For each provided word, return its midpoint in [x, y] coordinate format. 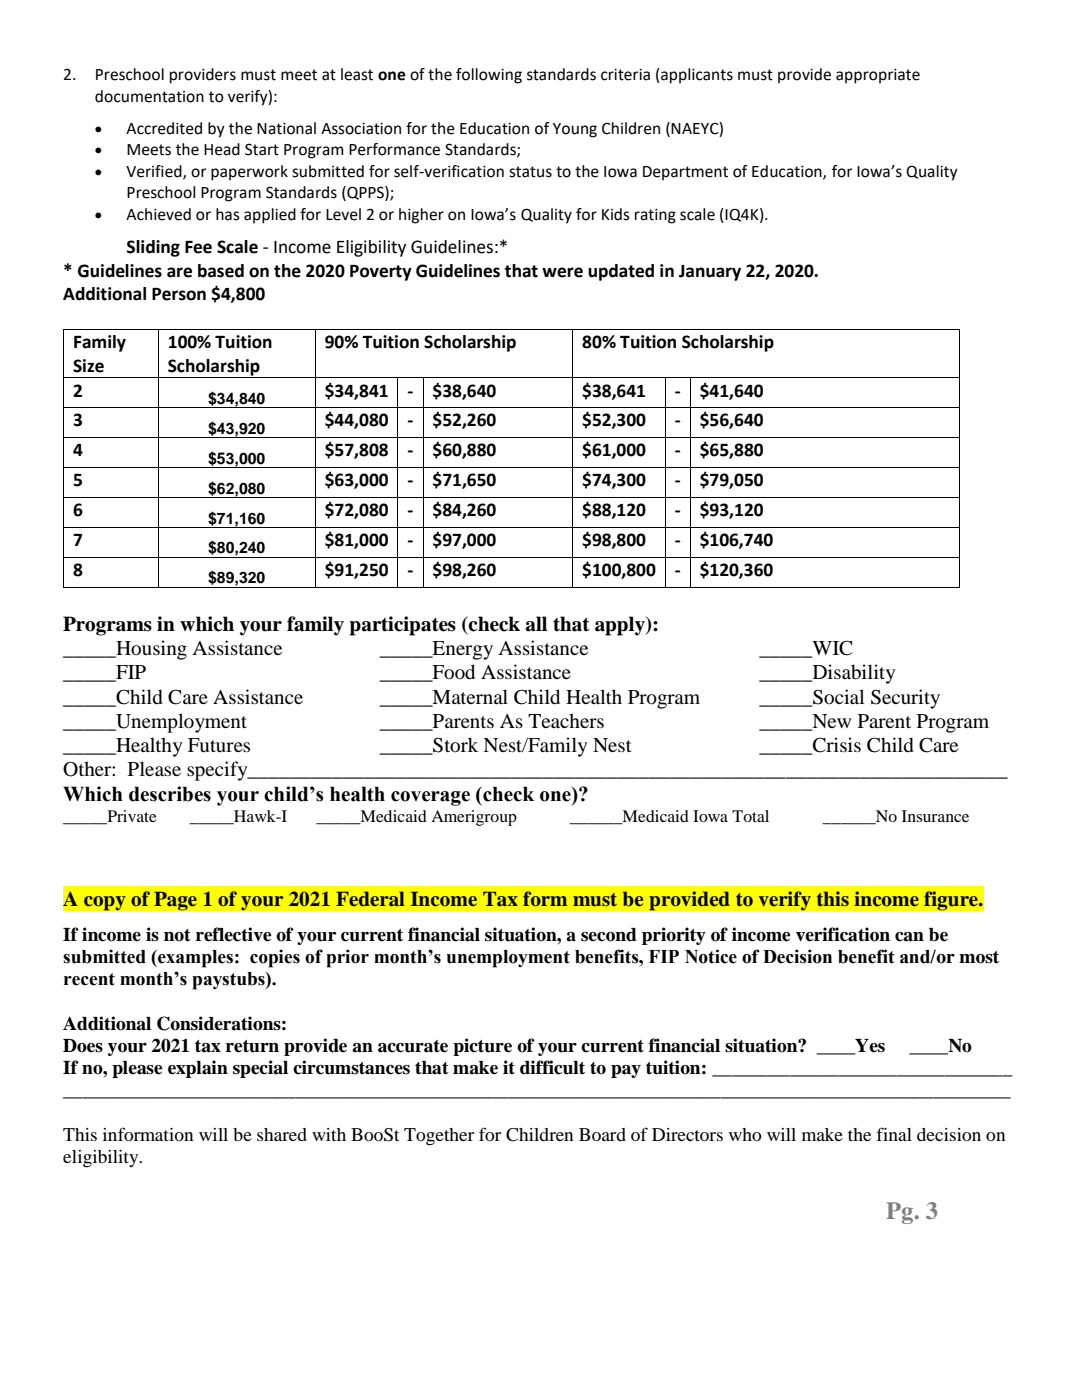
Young [575, 130]
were [562, 272]
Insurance [935, 816]
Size [88, 366]
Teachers [566, 720]
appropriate [878, 76]
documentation [149, 96]
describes [170, 794]
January [710, 273]
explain [198, 1069]
